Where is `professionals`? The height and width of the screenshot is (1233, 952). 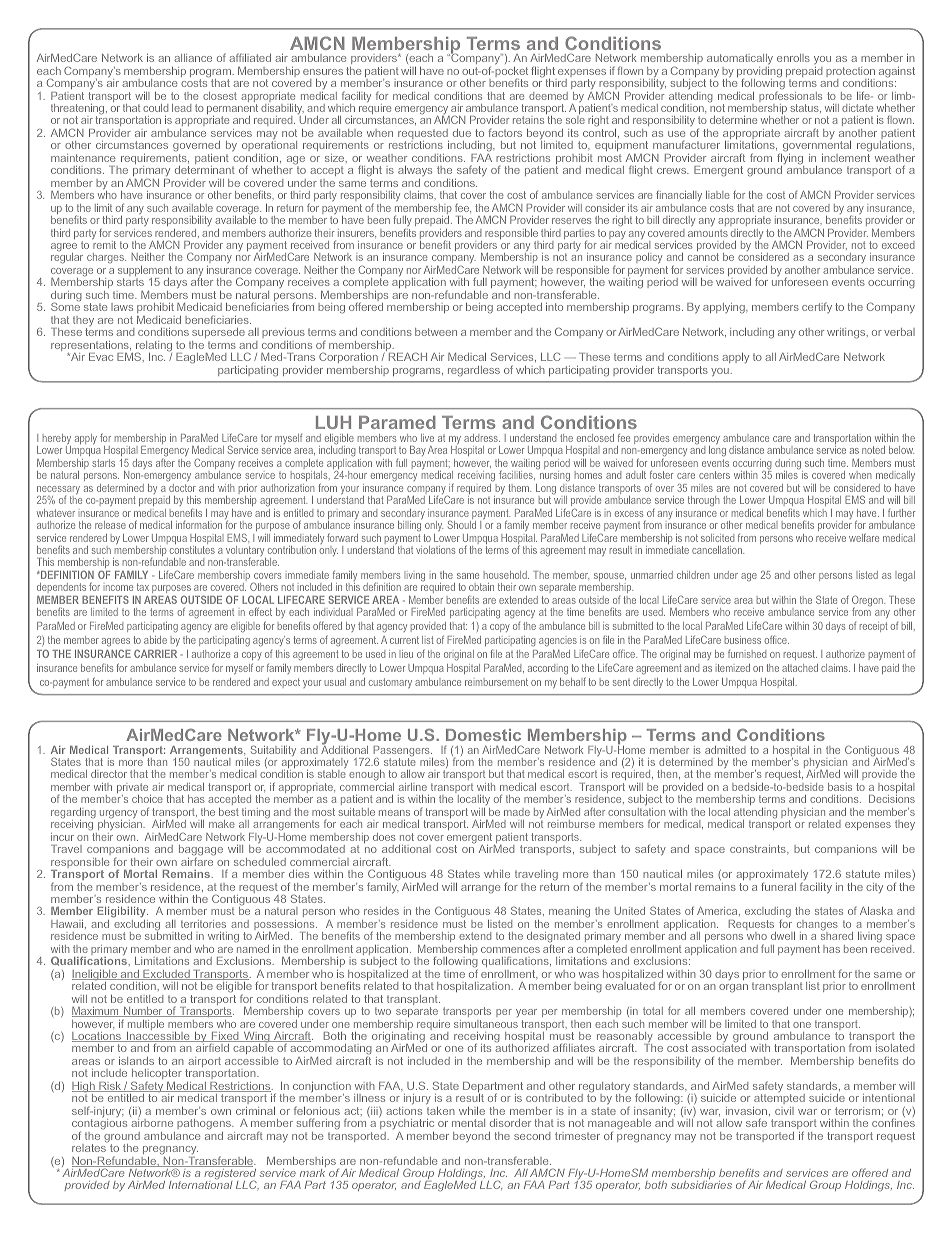 professionals is located at coordinates (790, 98).
